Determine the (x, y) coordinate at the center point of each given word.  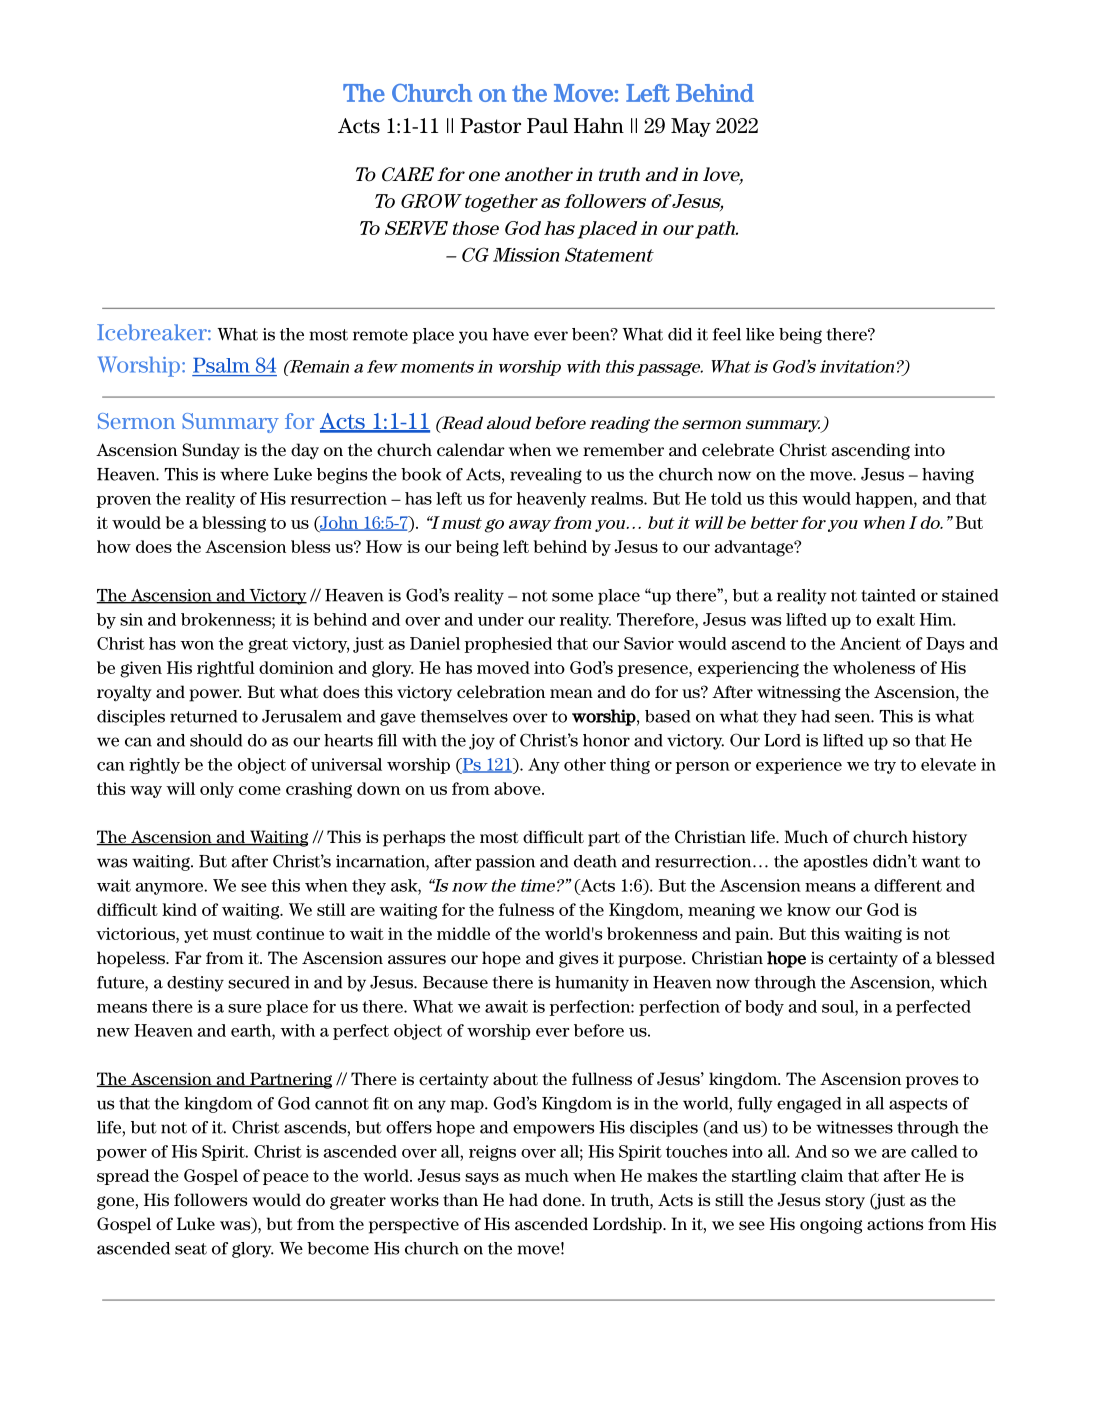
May (691, 127)
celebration (501, 692)
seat (191, 1249)
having (948, 476)
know (809, 909)
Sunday (211, 451)
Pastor (490, 126)
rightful (226, 669)
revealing (546, 476)
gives (578, 960)
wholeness (874, 667)
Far (188, 957)
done (563, 1200)
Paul (547, 126)
